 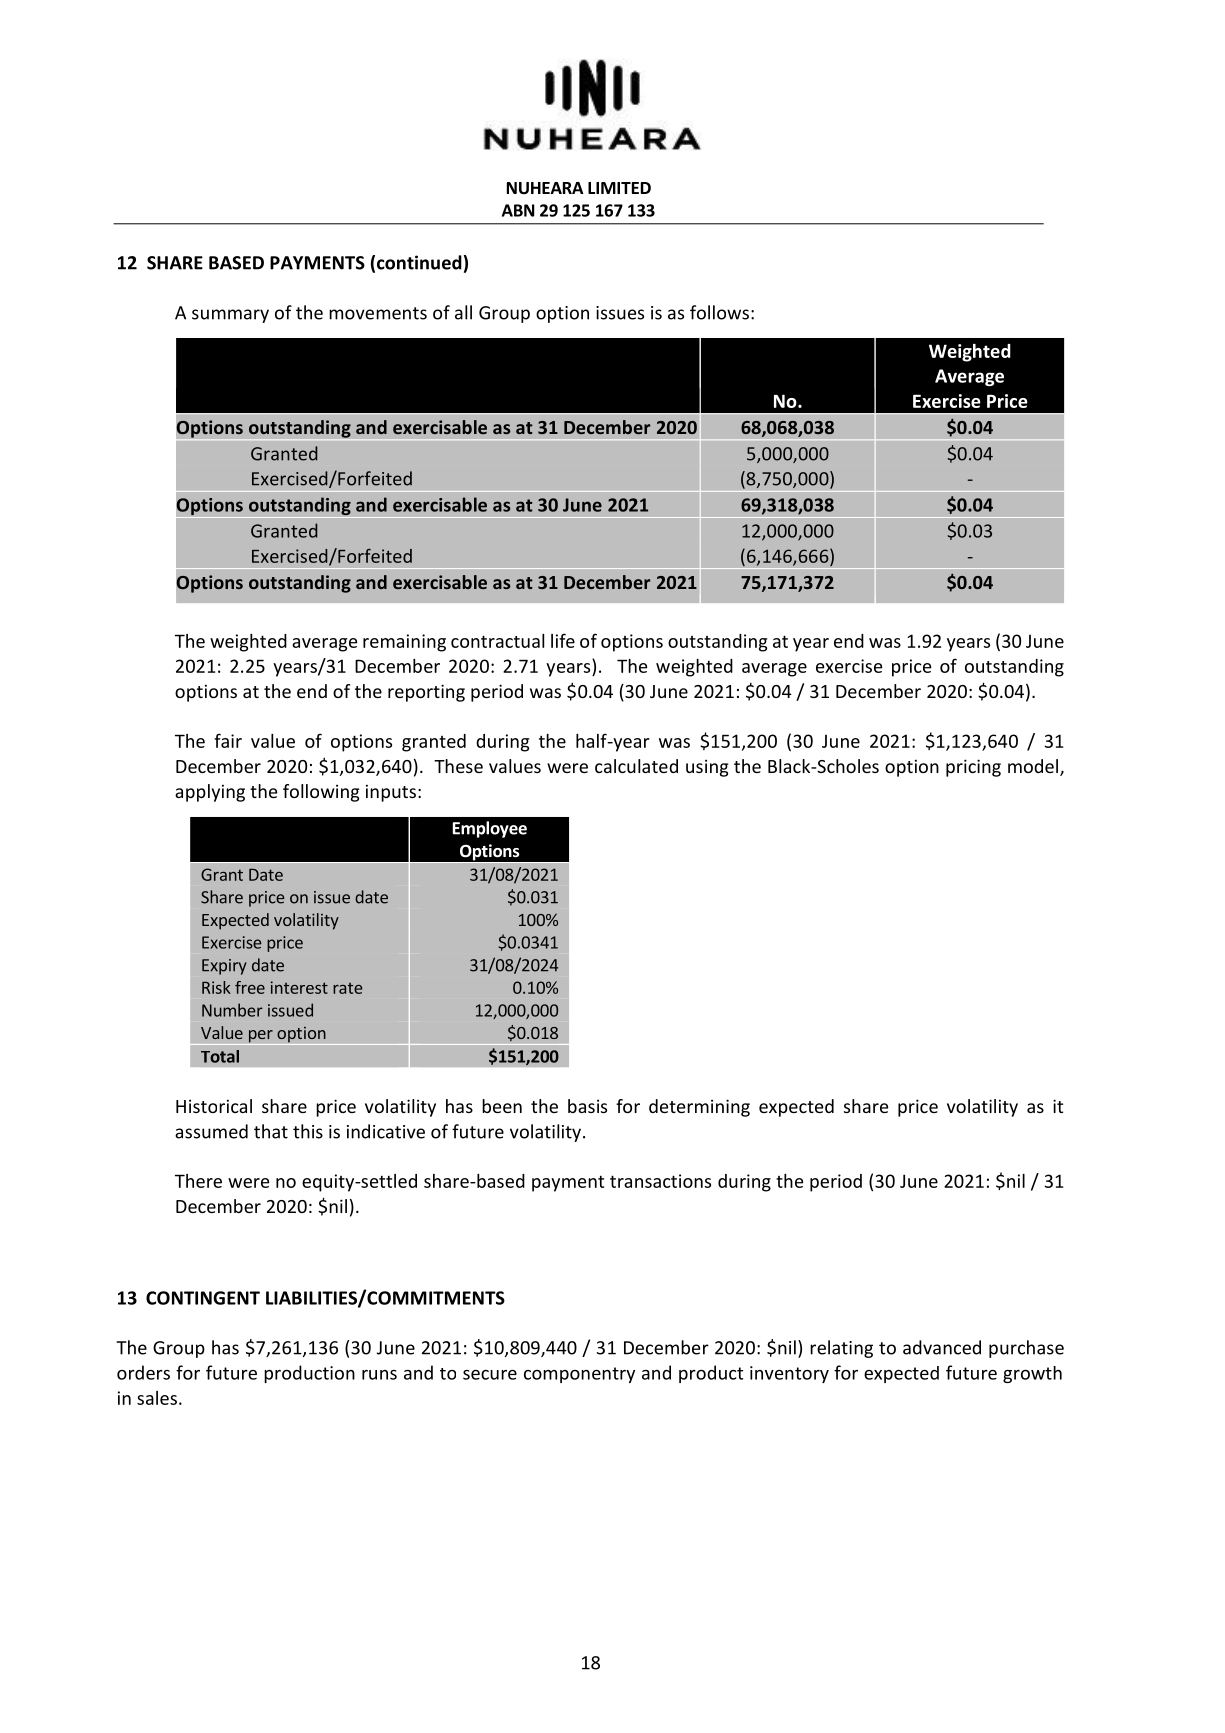 I want to click on pricing, so click(x=973, y=768).
